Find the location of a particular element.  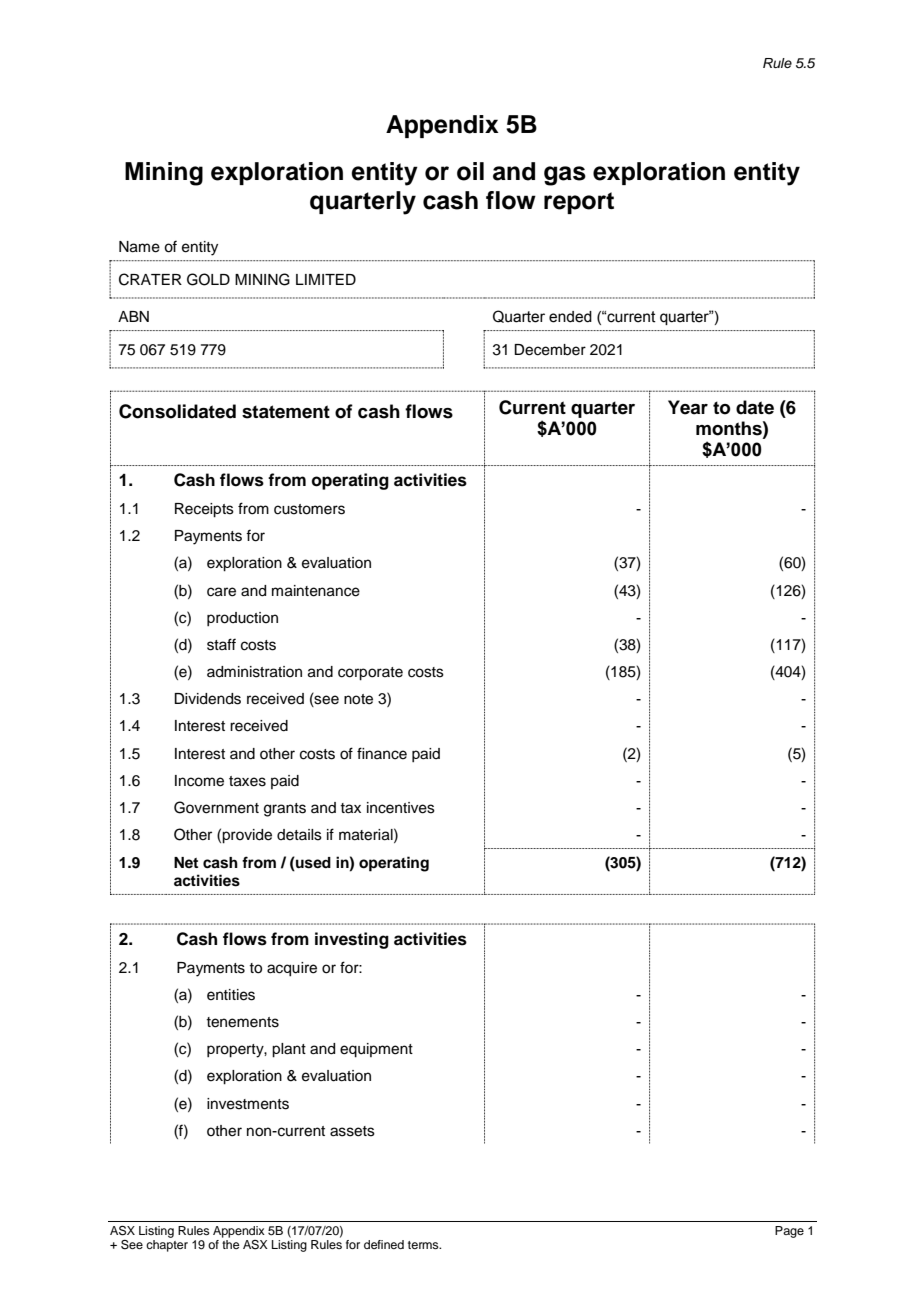

chapter is located at coordinates (167, 1246).
